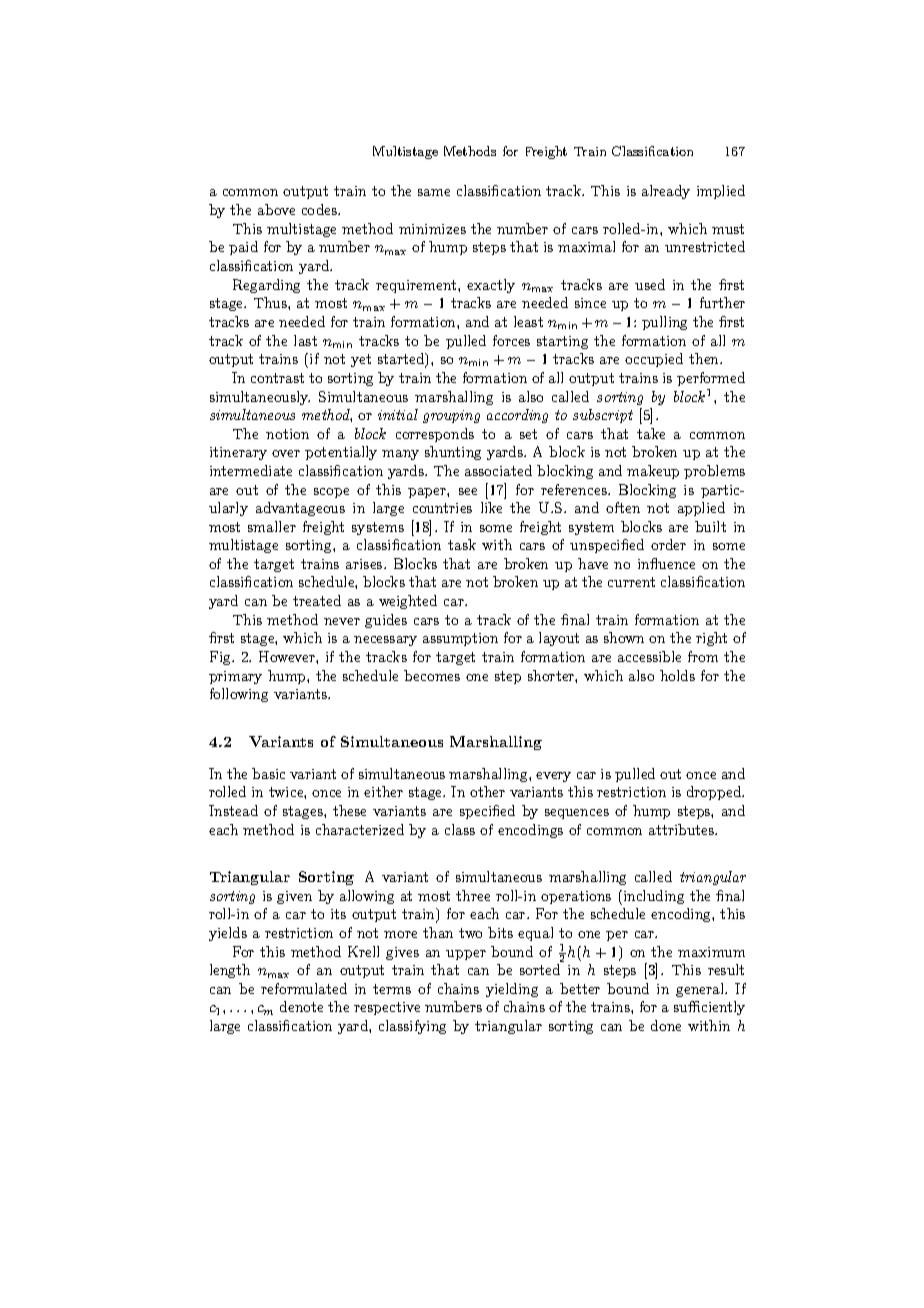  Describe the element at coordinates (631, 582) in the image. I see `current` at that location.
